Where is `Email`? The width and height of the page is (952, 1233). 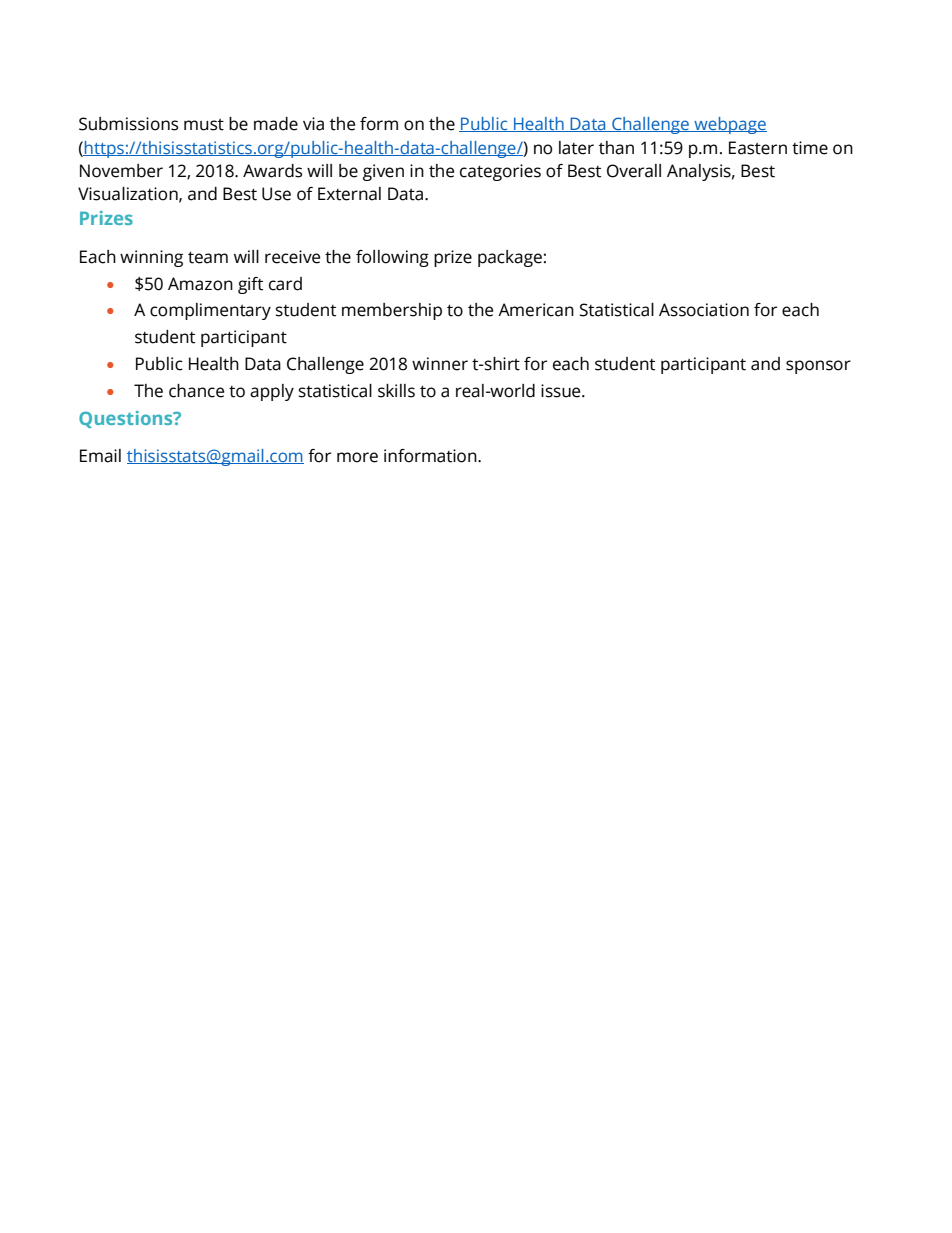 Email is located at coordinates (100, 456).
